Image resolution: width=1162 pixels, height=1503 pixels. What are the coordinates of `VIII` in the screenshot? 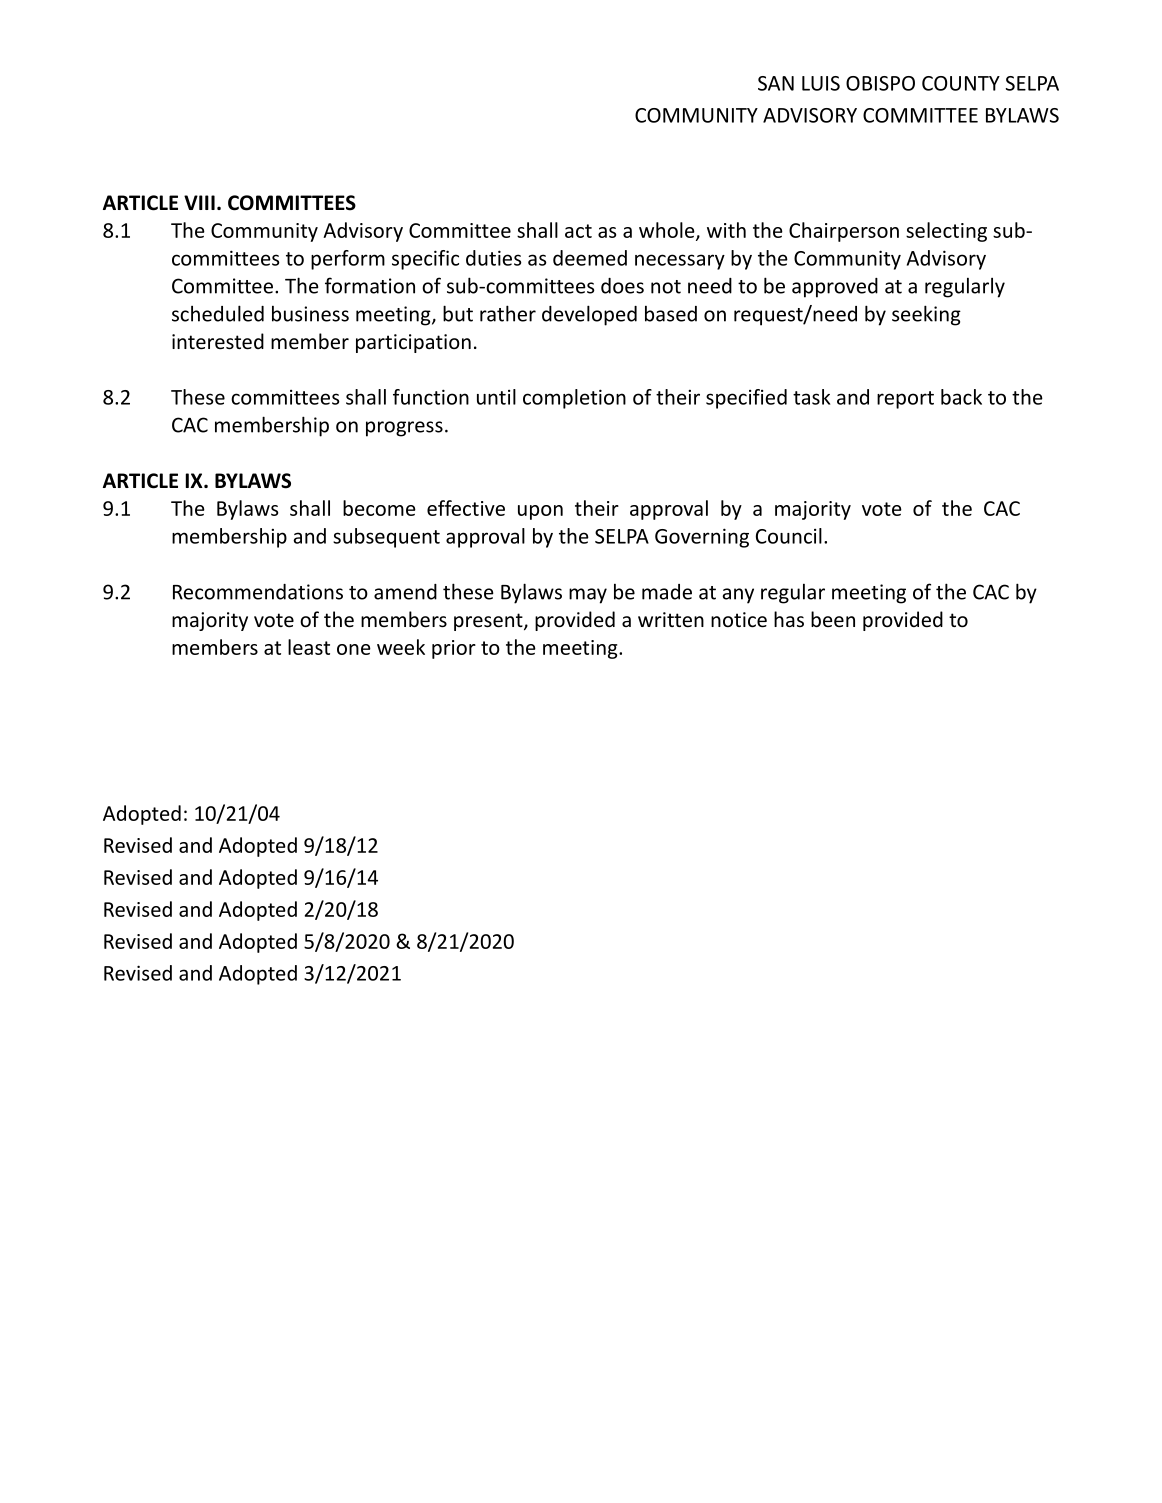 It's located at (199, 202).
